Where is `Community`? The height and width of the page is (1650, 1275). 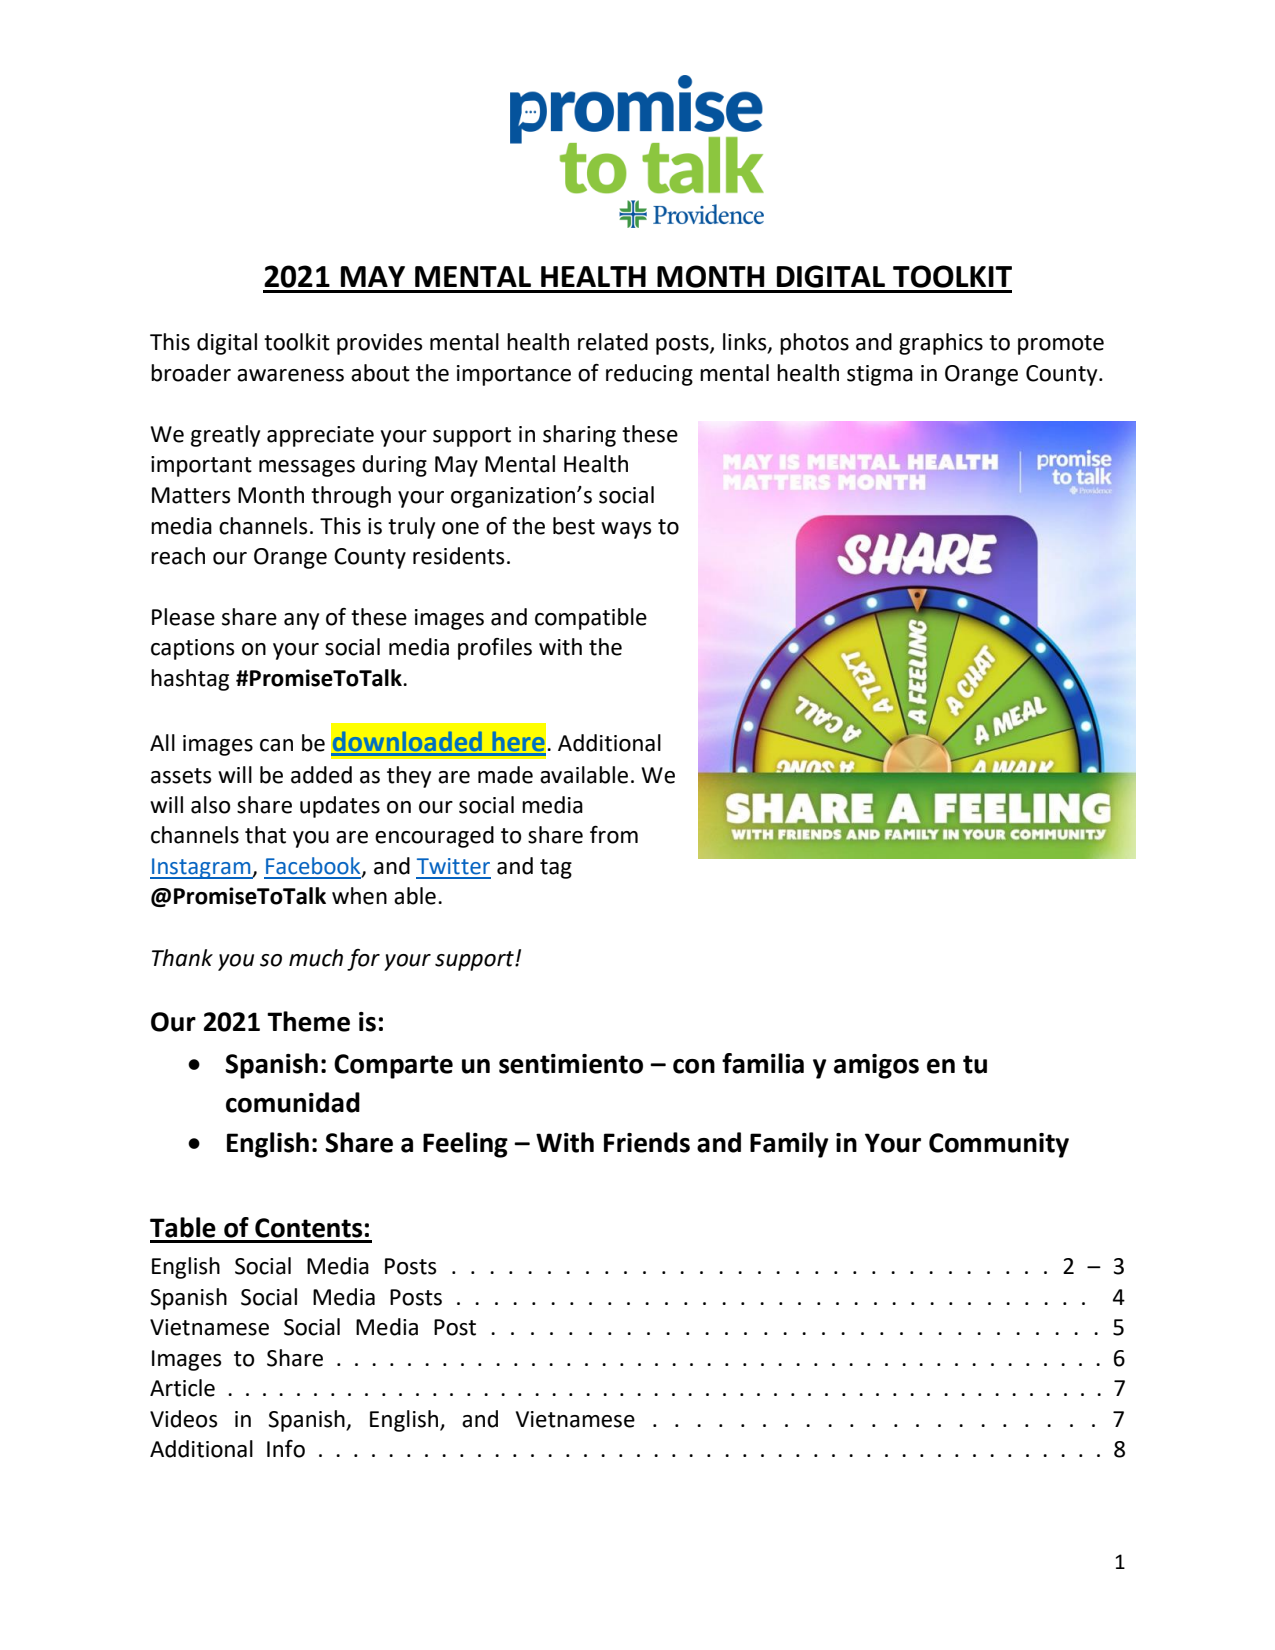 Community is located at coordinates (999, 1145).
